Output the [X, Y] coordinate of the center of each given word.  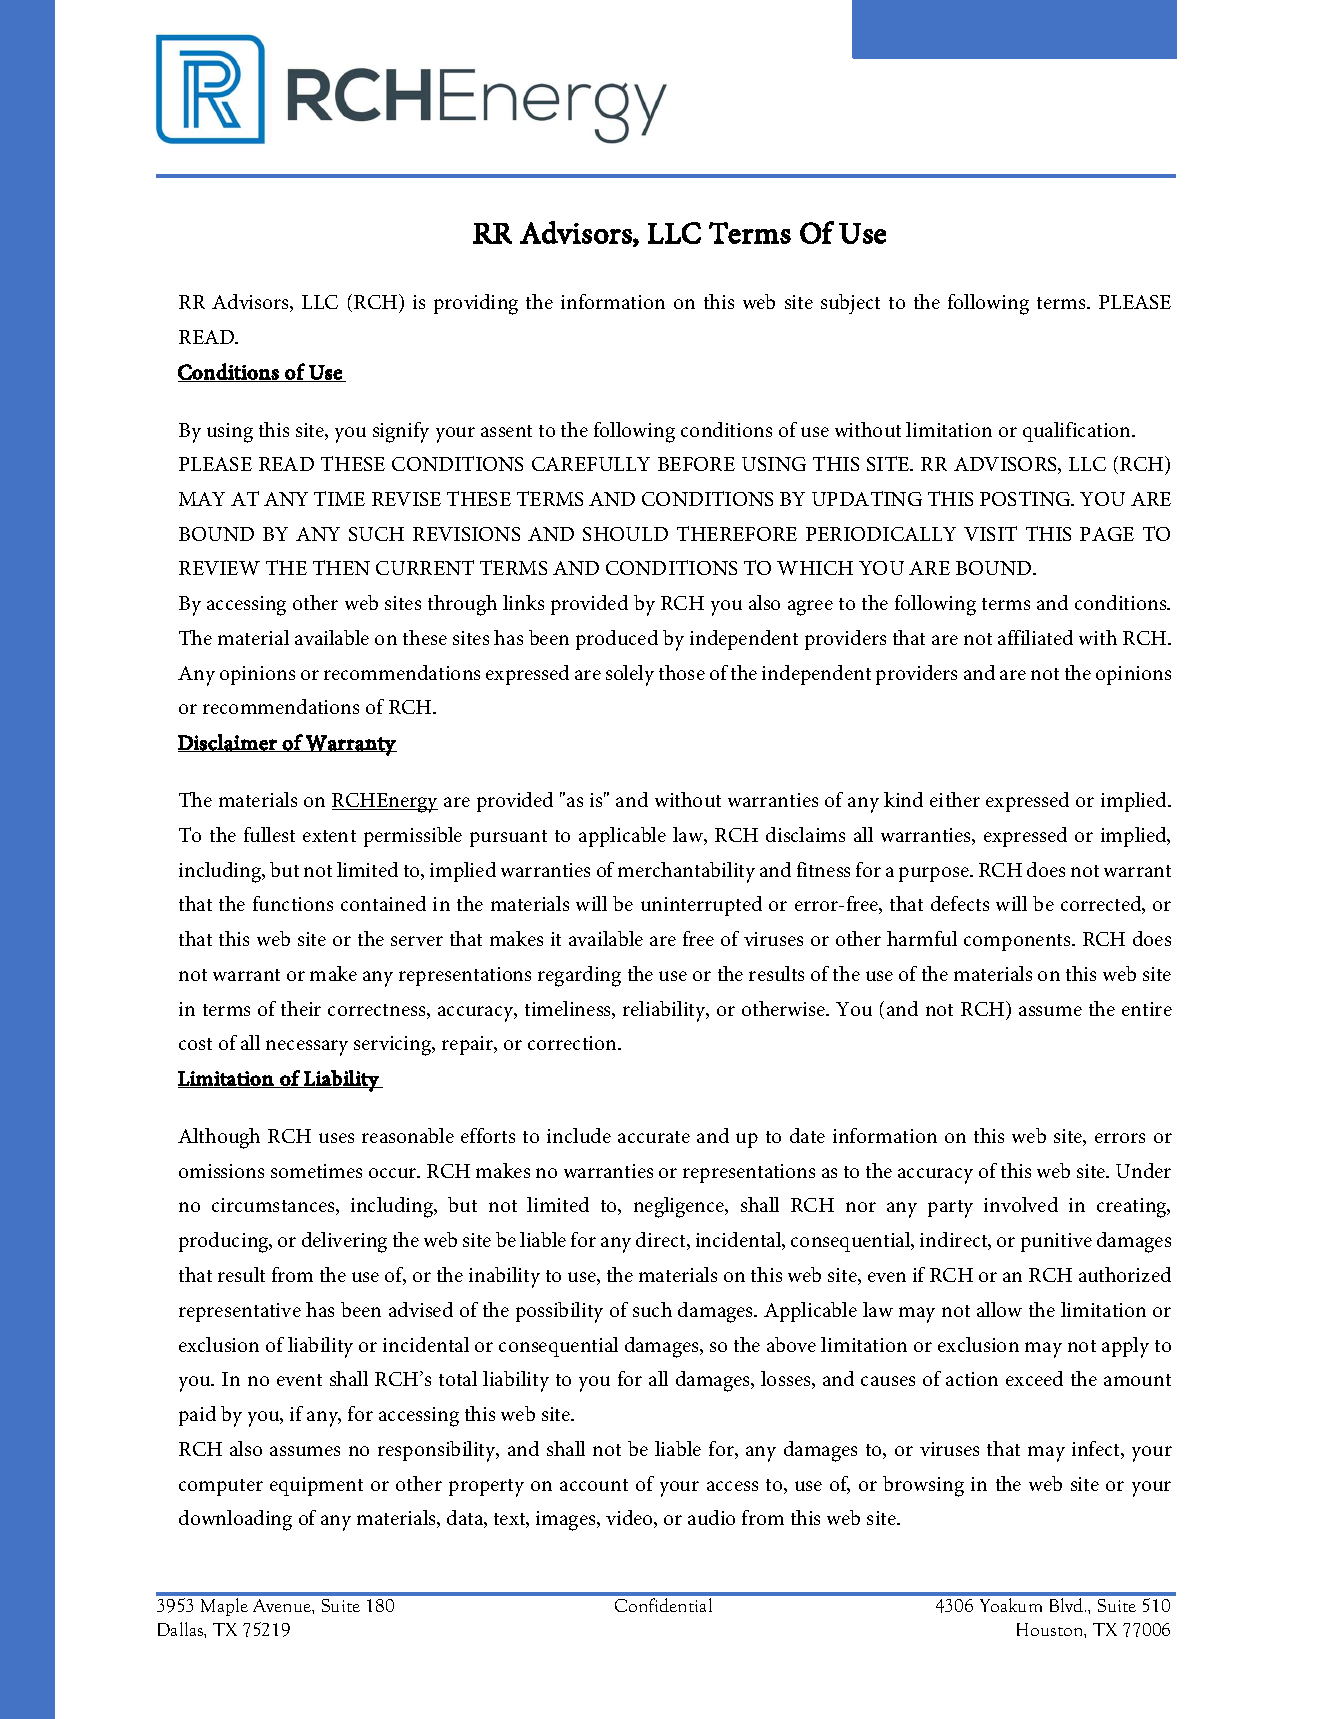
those [682, 672]
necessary [307, 1048]
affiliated [1035, 637]
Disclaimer [228, 743]
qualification [1078, 432]
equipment [316, 1486]
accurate [654, 1137]
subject [850, 304]
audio [711, 1517]
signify [401, 432]
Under [1143, 1170]
